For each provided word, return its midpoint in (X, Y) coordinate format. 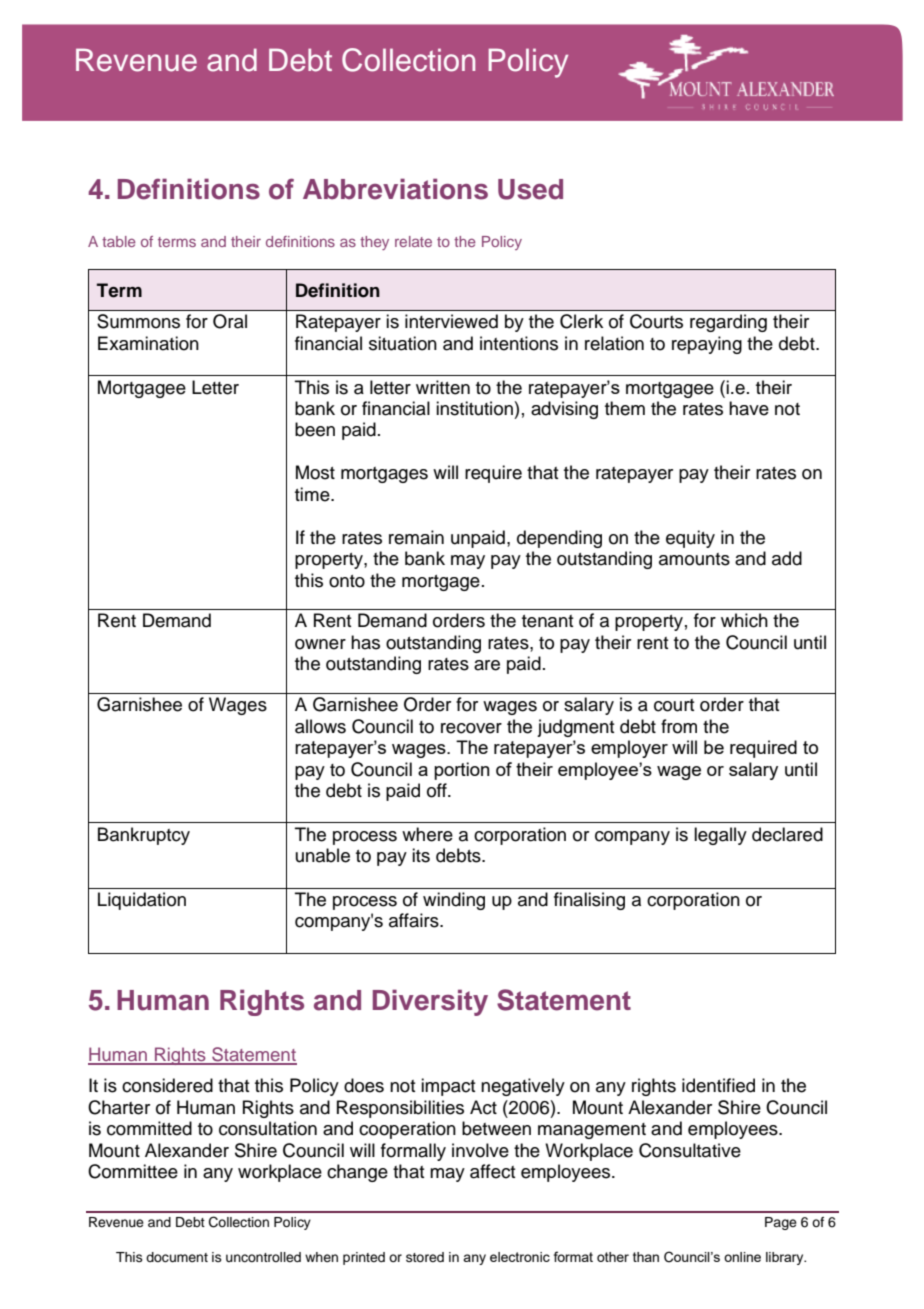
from (679, 726)
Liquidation (142, 901)
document (177, 1257)
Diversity (430, 1002)
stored (425, 1257)
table (119, 241)
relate (413, 241)
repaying (707, 345)
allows (320, 726)
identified (718, 1085)
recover (471, 728)
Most (315, 472)
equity (690, 539)
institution (474, 408)
